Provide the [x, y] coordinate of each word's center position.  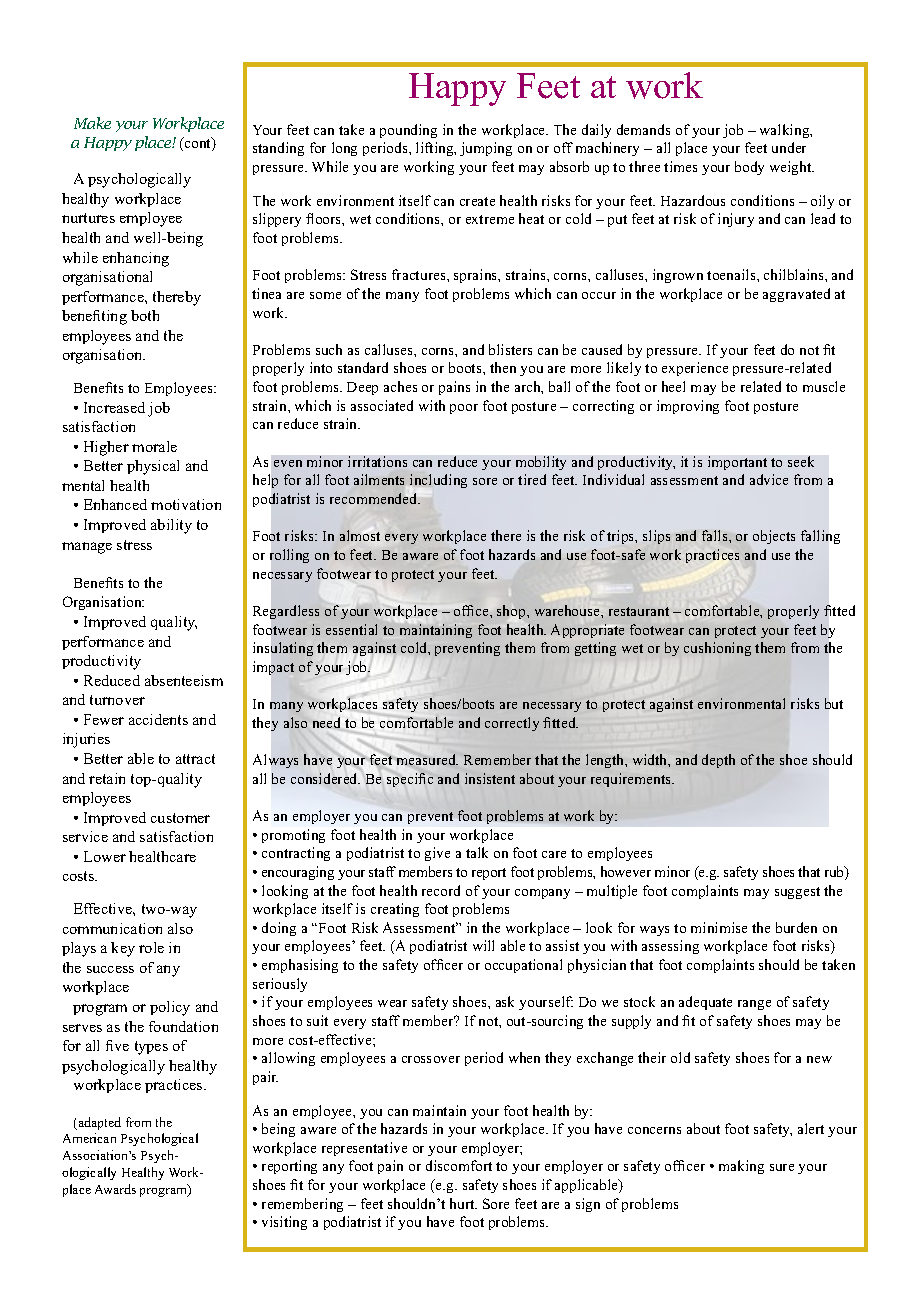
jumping [486, 149]
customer [180, 818]
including [438, 481]
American [89, 1138]
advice [769, 479]
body [749, 168]
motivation [186, 504]
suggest [797, 893]
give [437, 854]
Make [92, 123]
